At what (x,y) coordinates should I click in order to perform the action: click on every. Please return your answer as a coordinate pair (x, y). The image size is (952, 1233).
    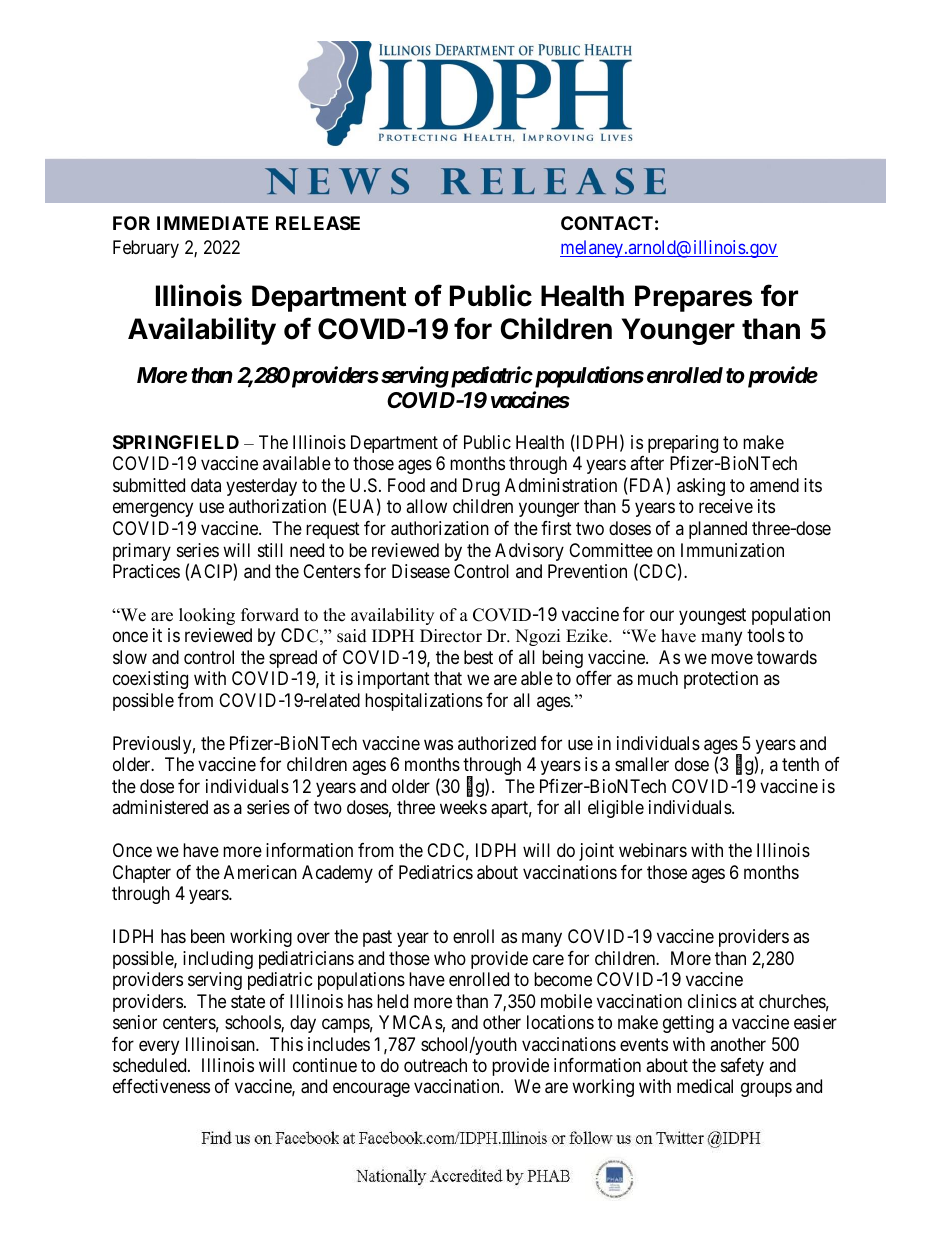
    Looking at the image, I should click on (159, 1047).
